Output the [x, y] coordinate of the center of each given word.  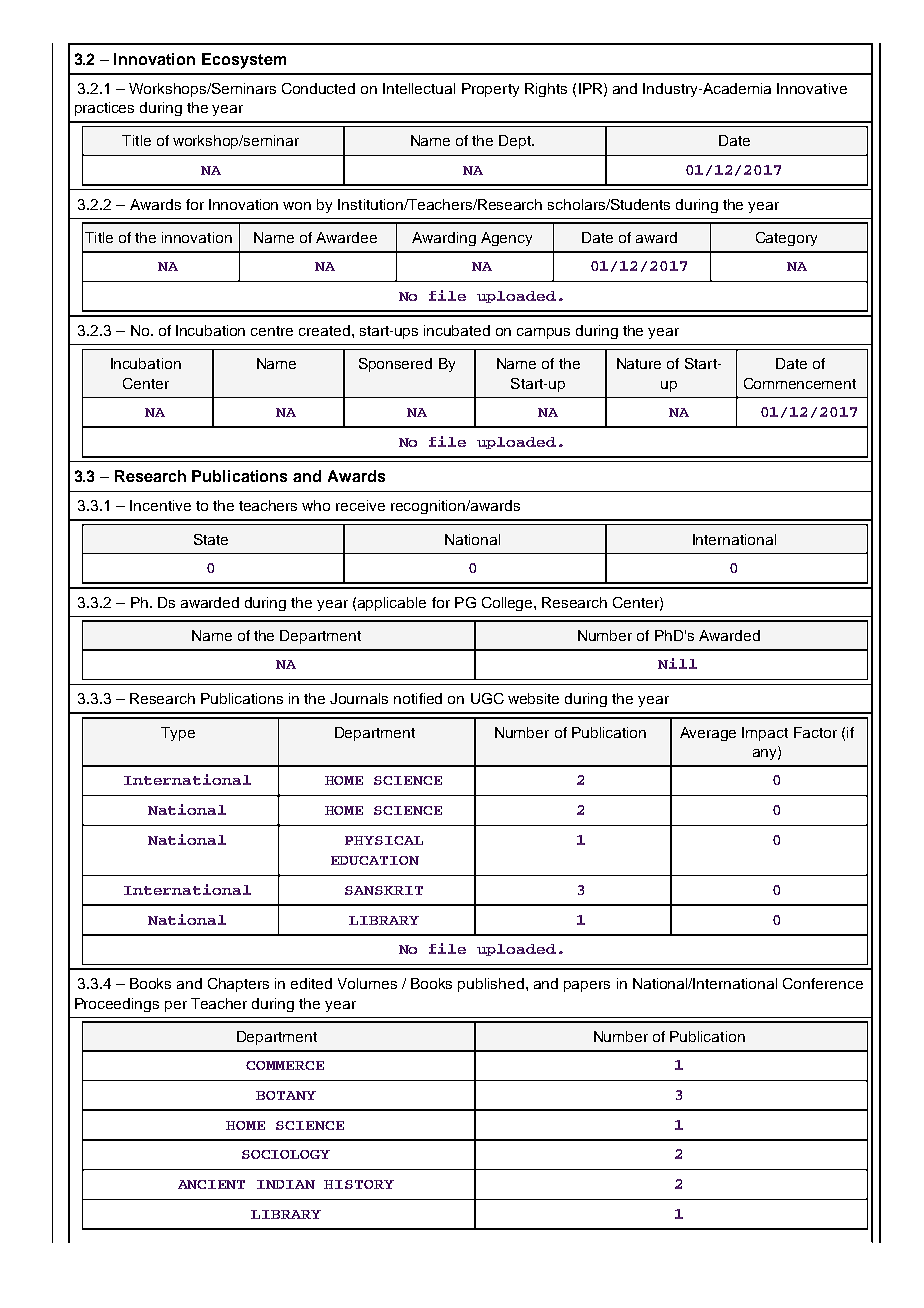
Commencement [800, 383]
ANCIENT [211, 1184]
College [508, 604]
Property [490, 90]
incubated [457, 330]
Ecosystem [244, 61]
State [211, 539]
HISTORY [359, 1184]
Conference [823, 983]
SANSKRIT [384, 890]
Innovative [812, 88]
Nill [677, 663]
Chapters [238, 985]
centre [272, 331]
